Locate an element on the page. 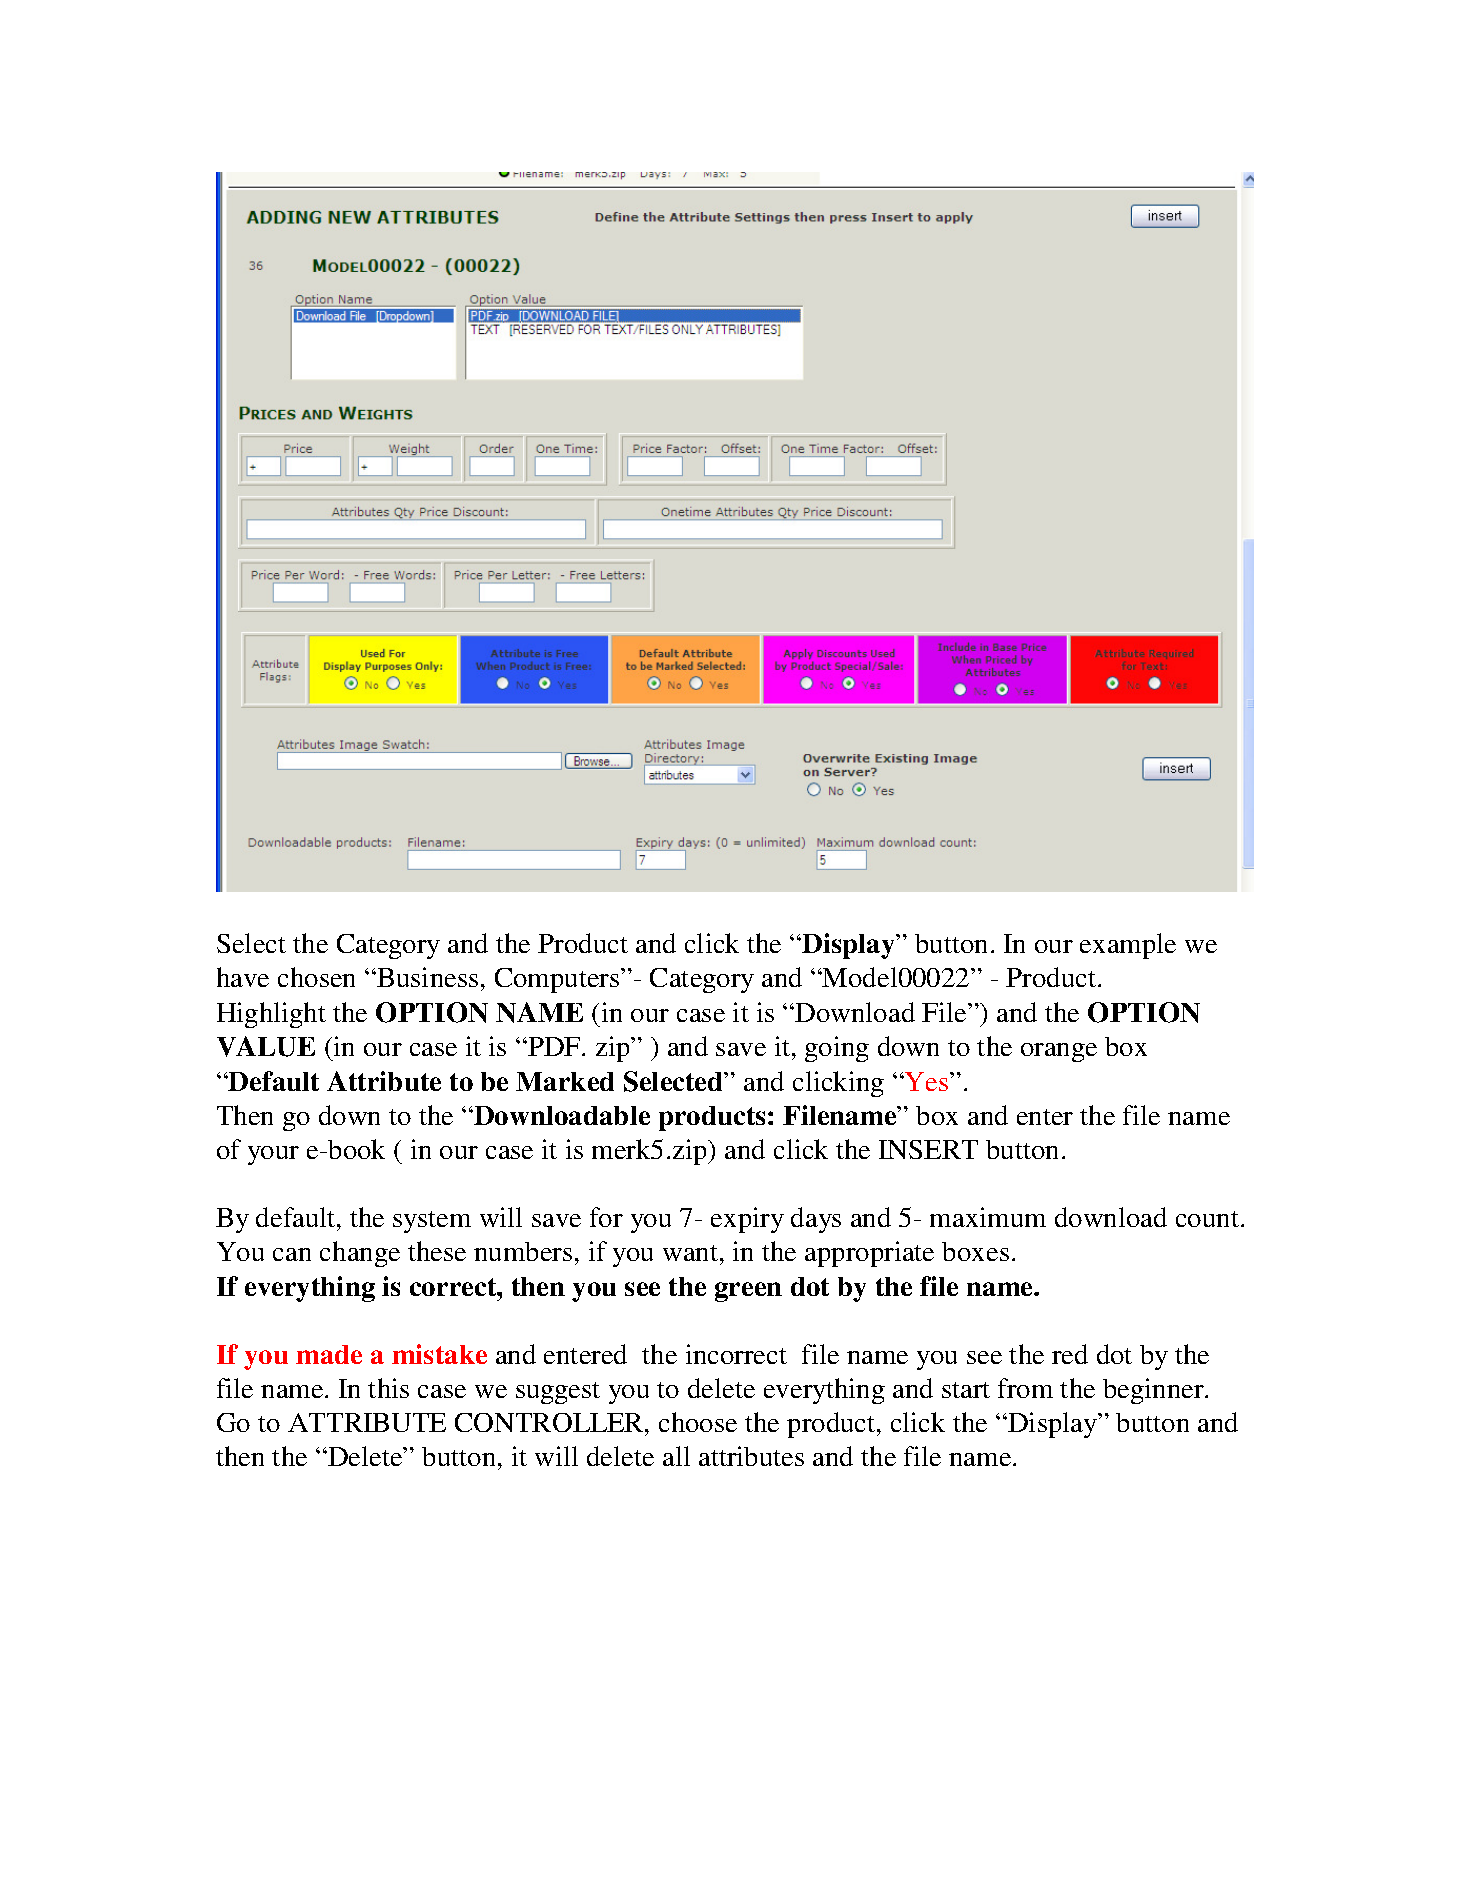  days is located at coordinates (816, 1220).
